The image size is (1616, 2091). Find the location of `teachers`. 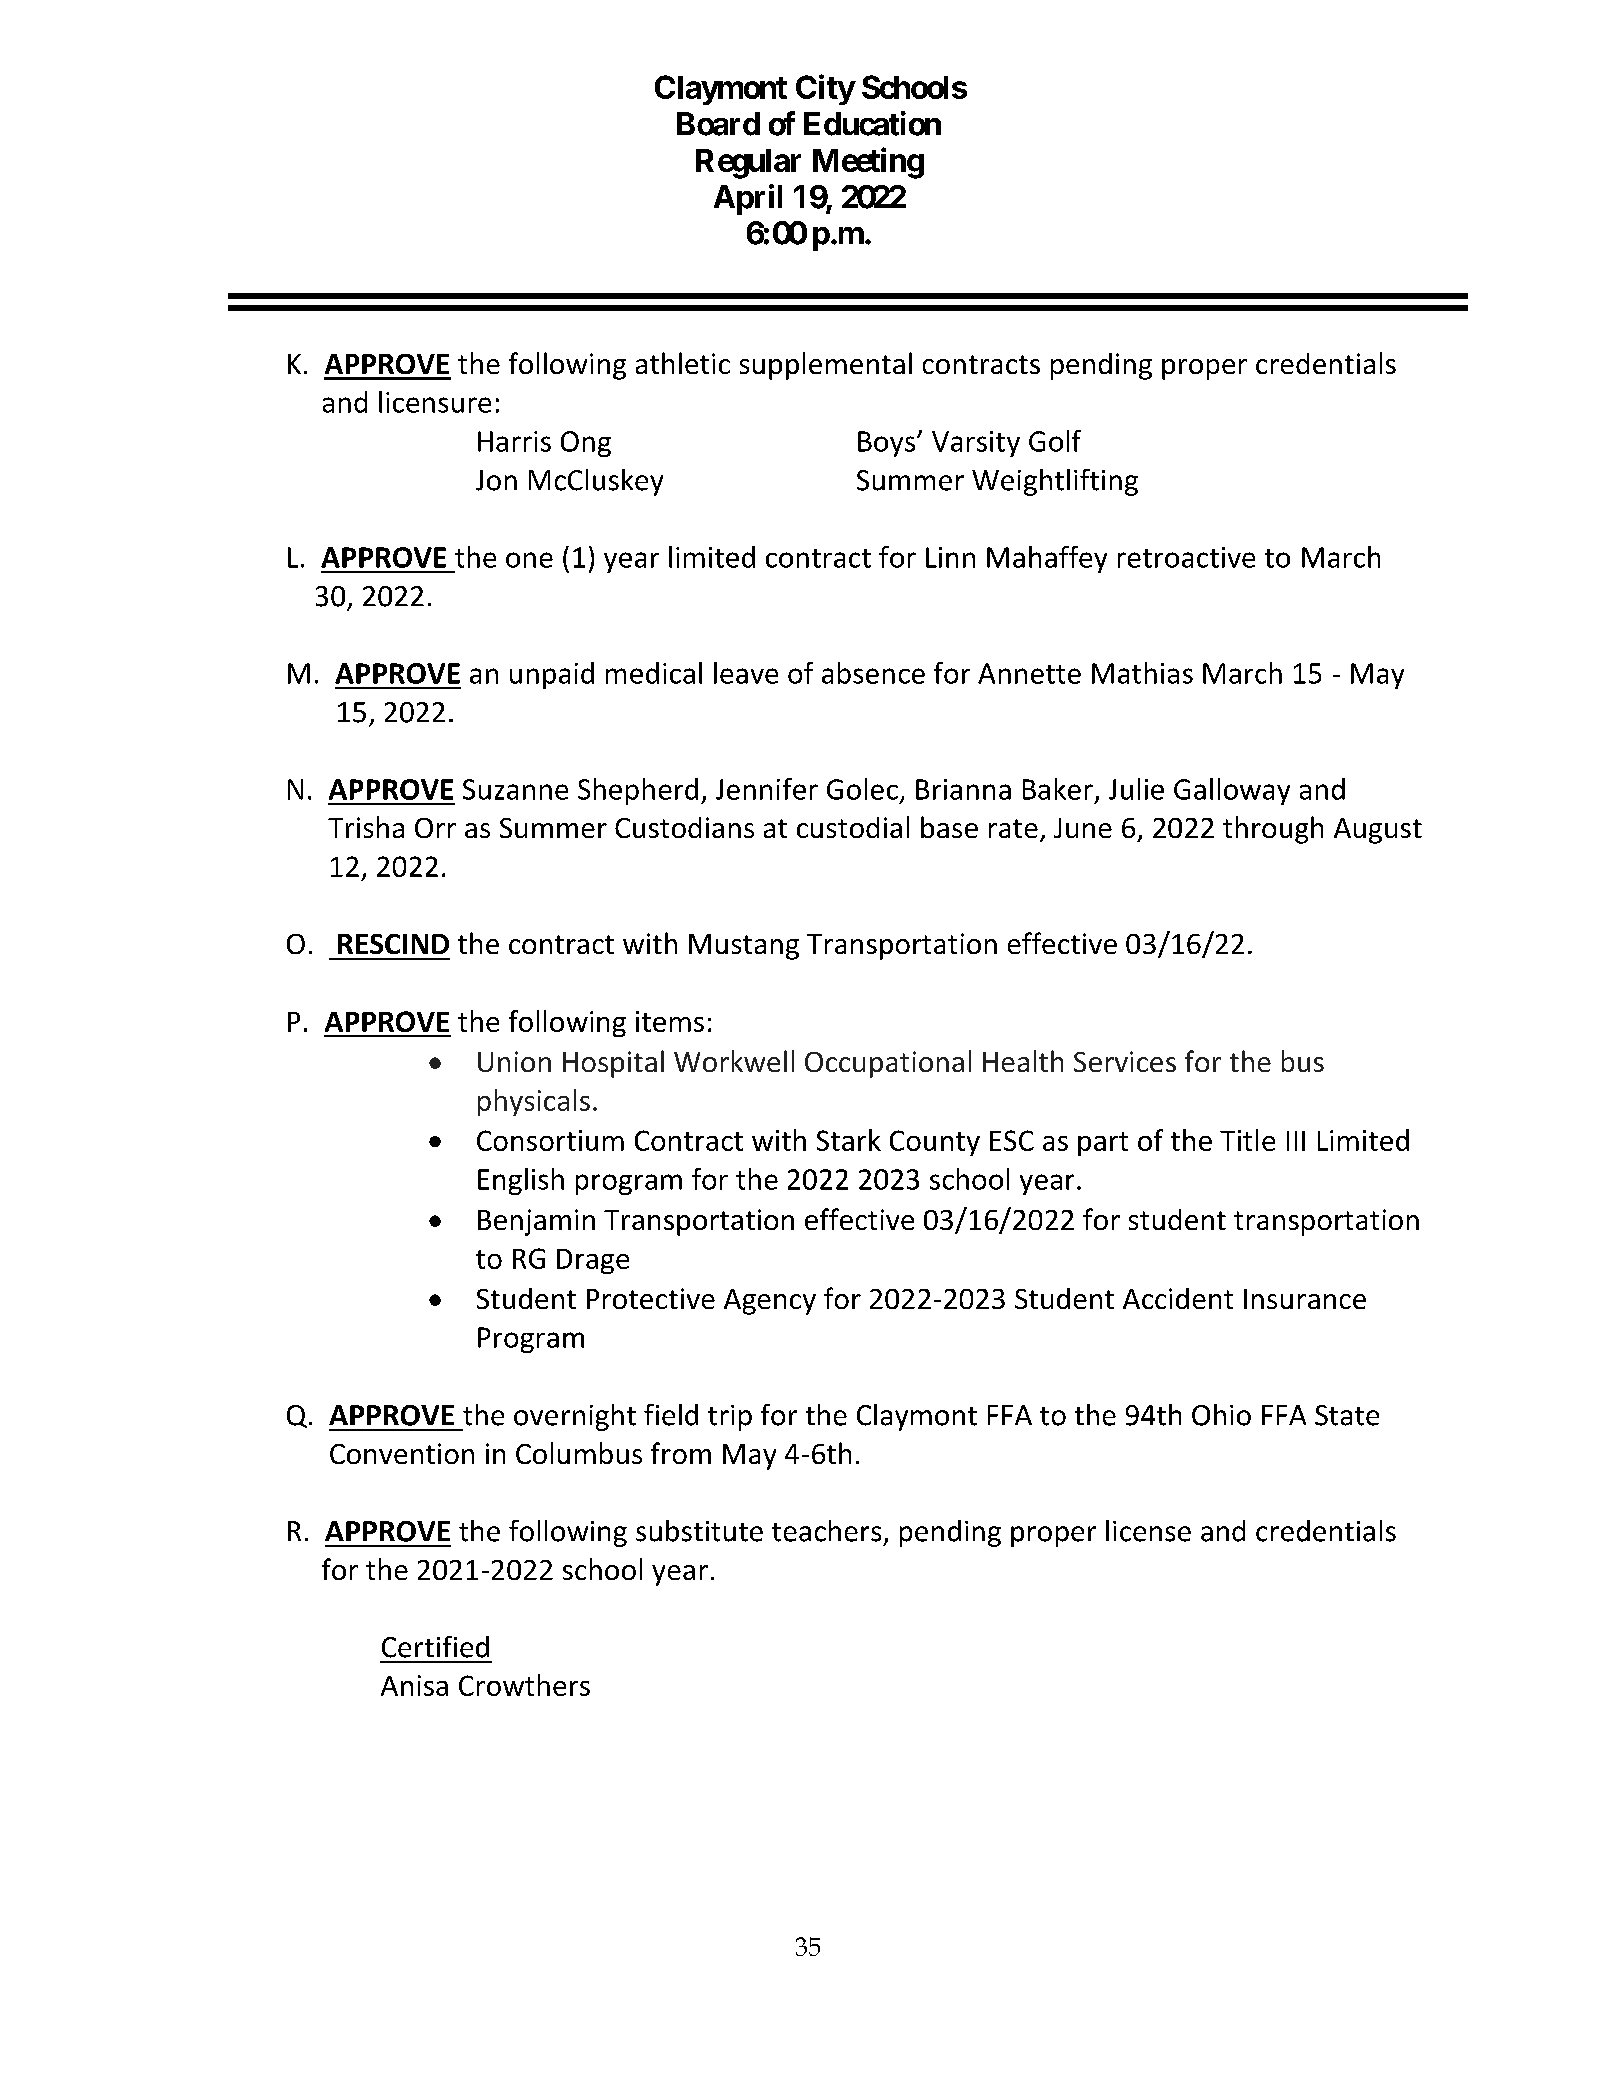

teachers is located at coordinates (826, 1531).
